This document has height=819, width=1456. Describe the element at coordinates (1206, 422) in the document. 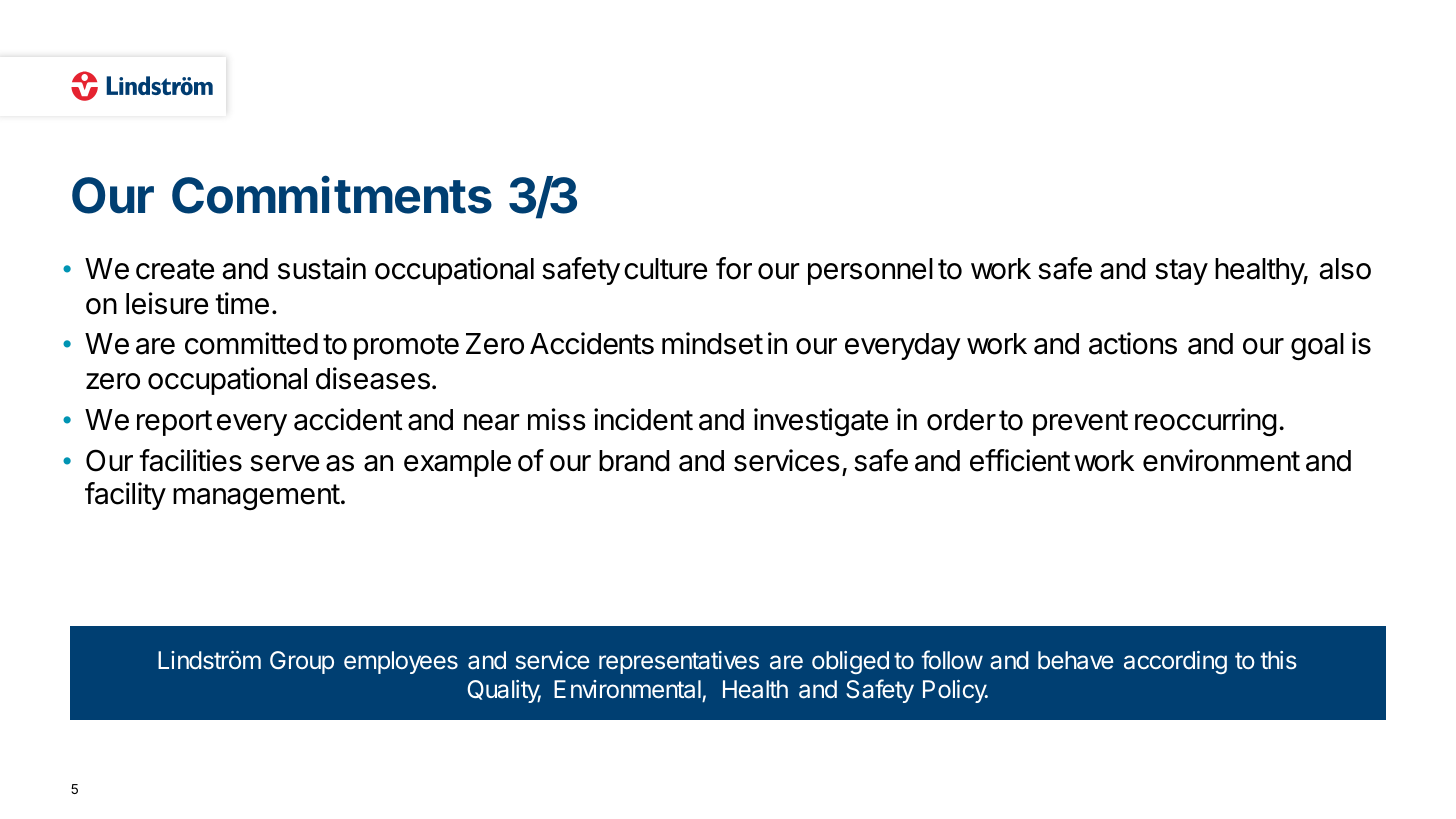

I see `reoccurring` at that location.
